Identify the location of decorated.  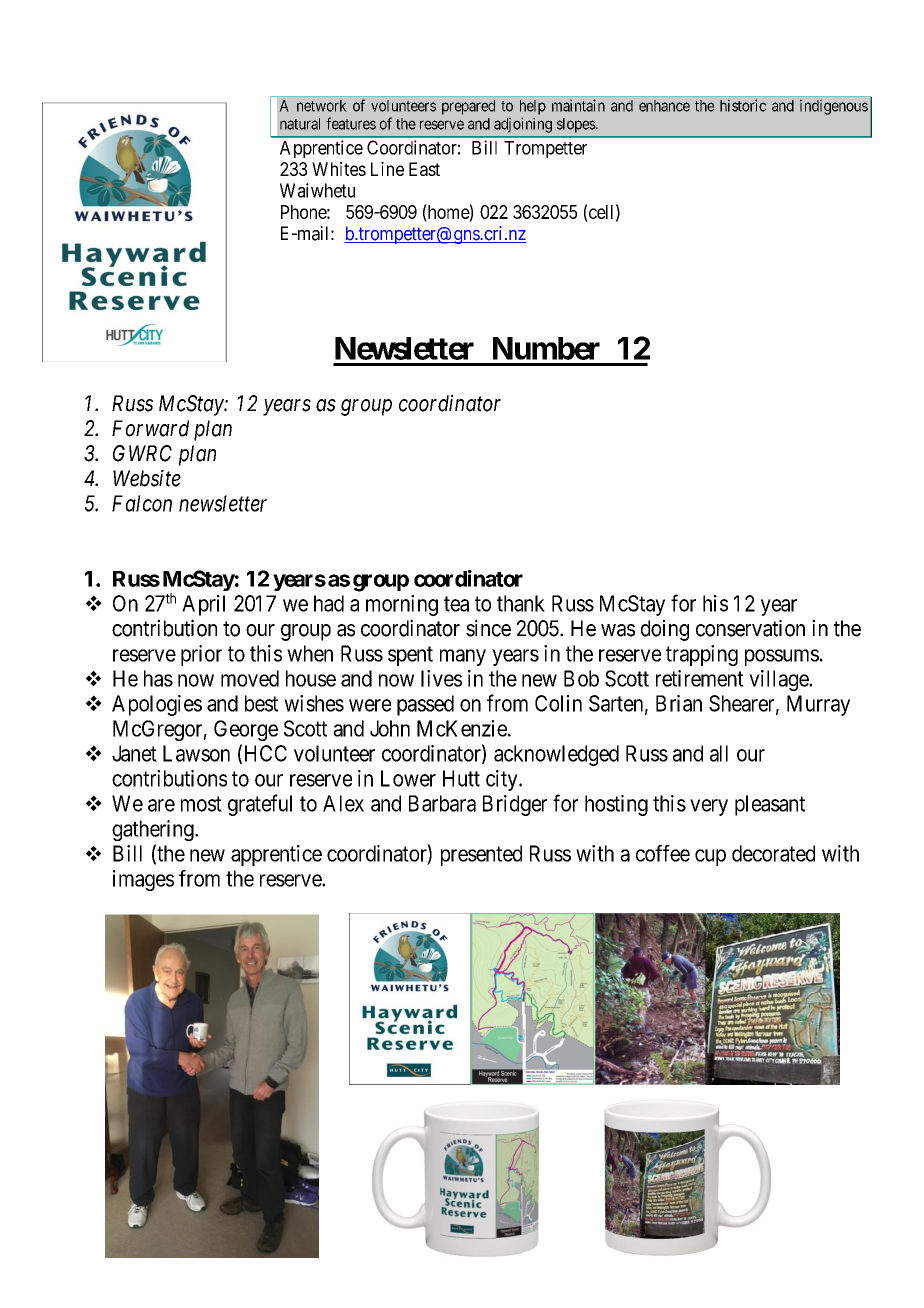
(773, 853).
